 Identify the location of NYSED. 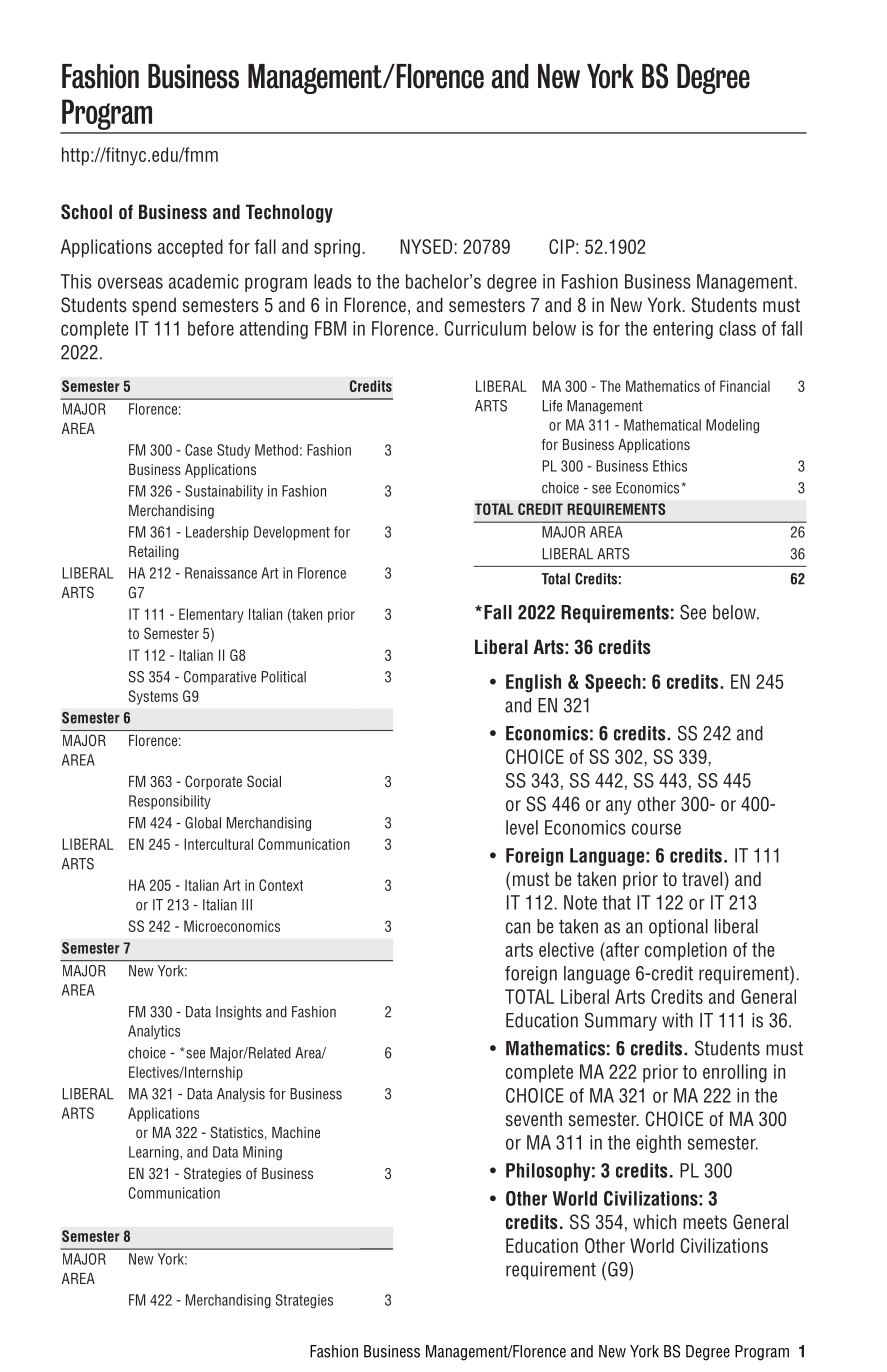
(426, 246).
